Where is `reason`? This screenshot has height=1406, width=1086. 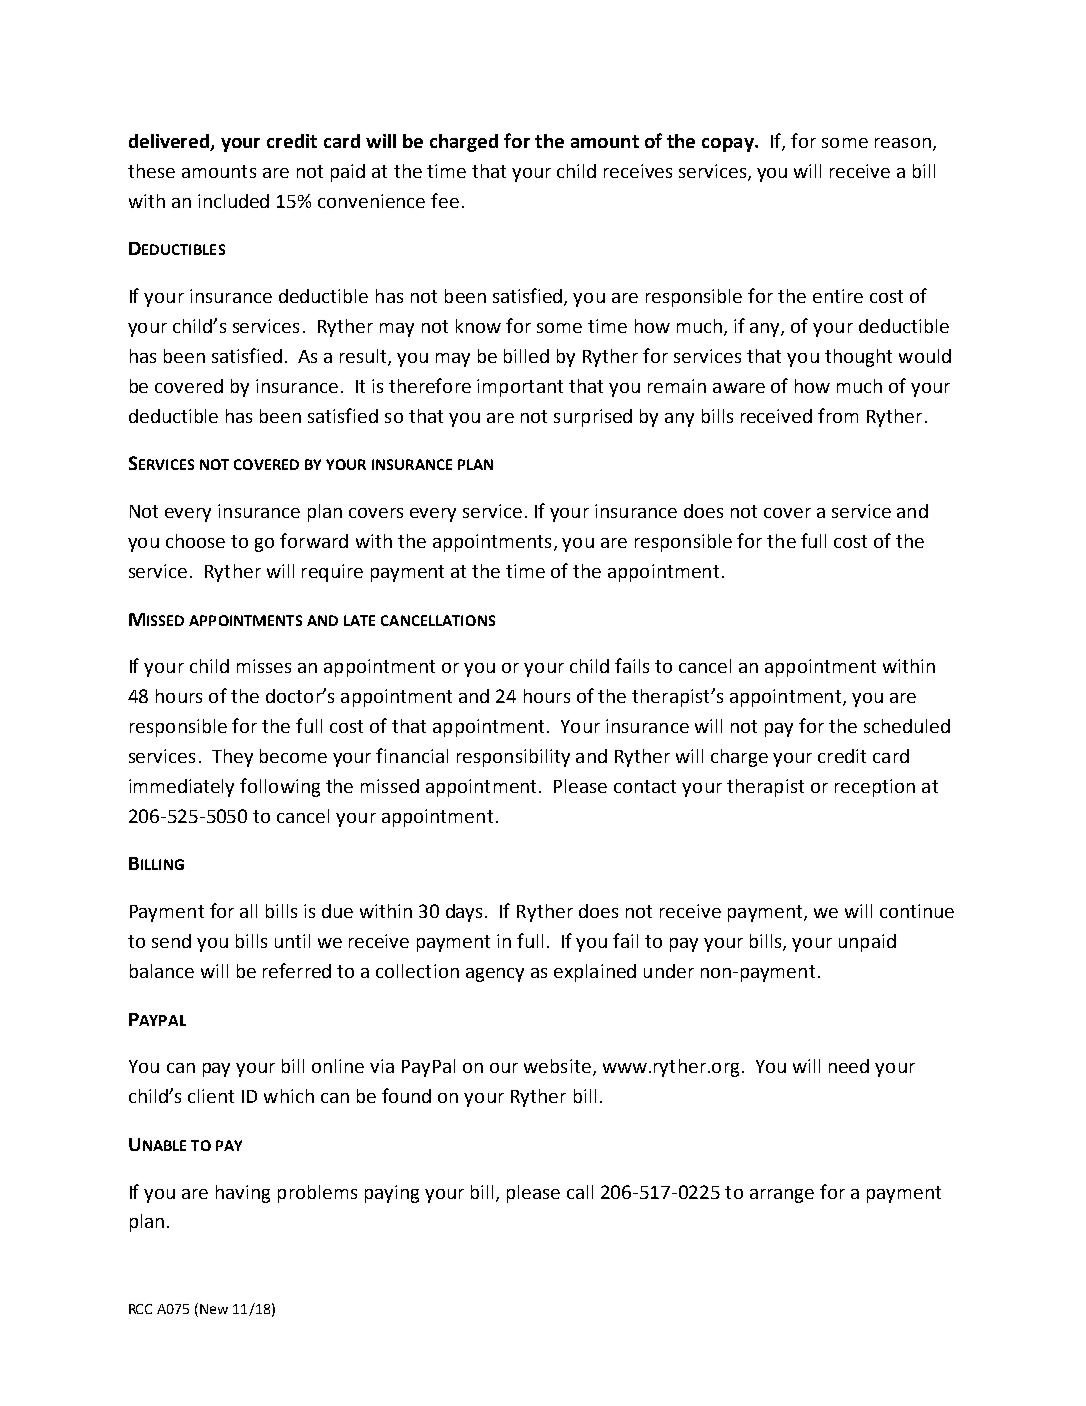
reason is located at coordinates (903, 143).
